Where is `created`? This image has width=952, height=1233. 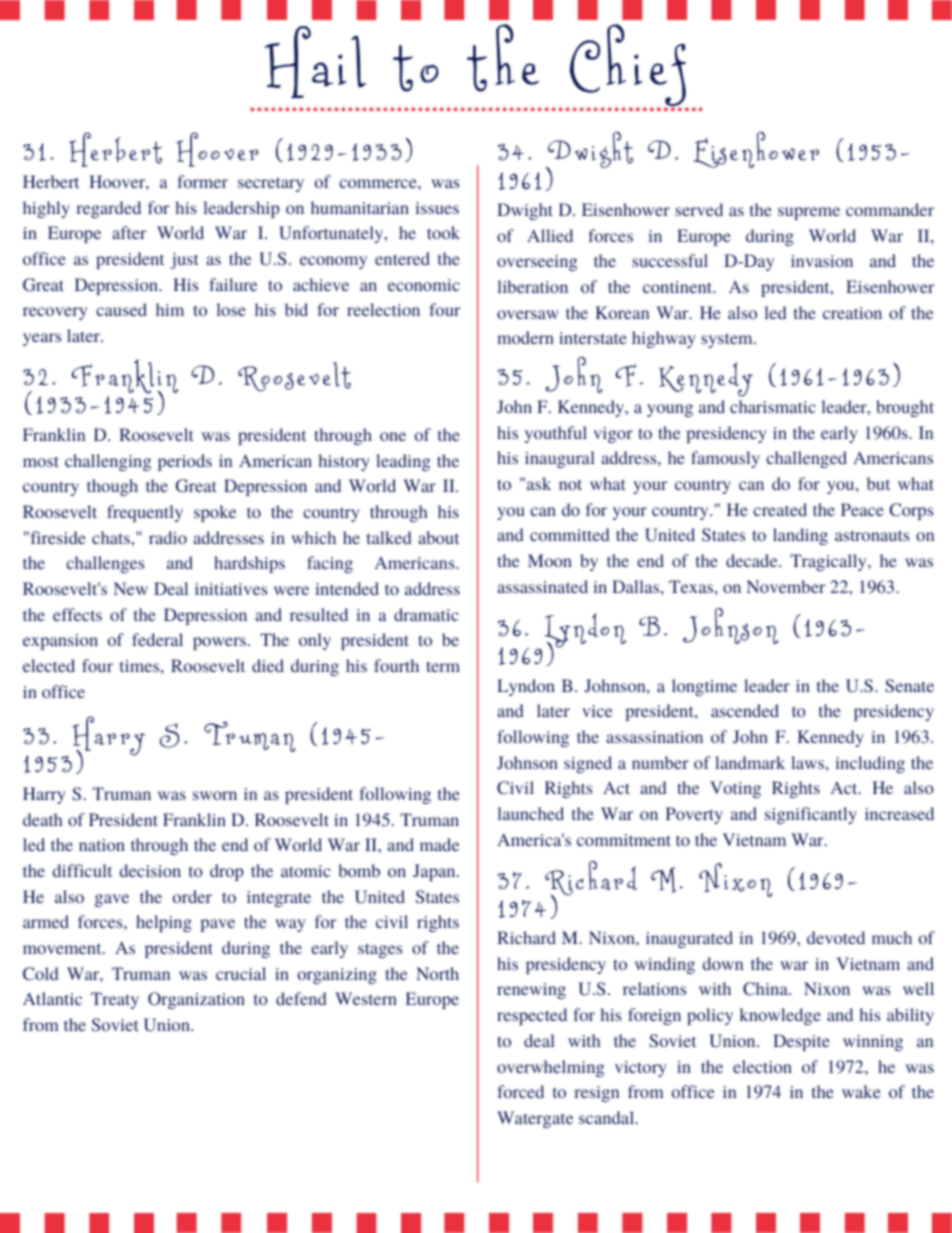
created is located at coordinates (780, 509).
